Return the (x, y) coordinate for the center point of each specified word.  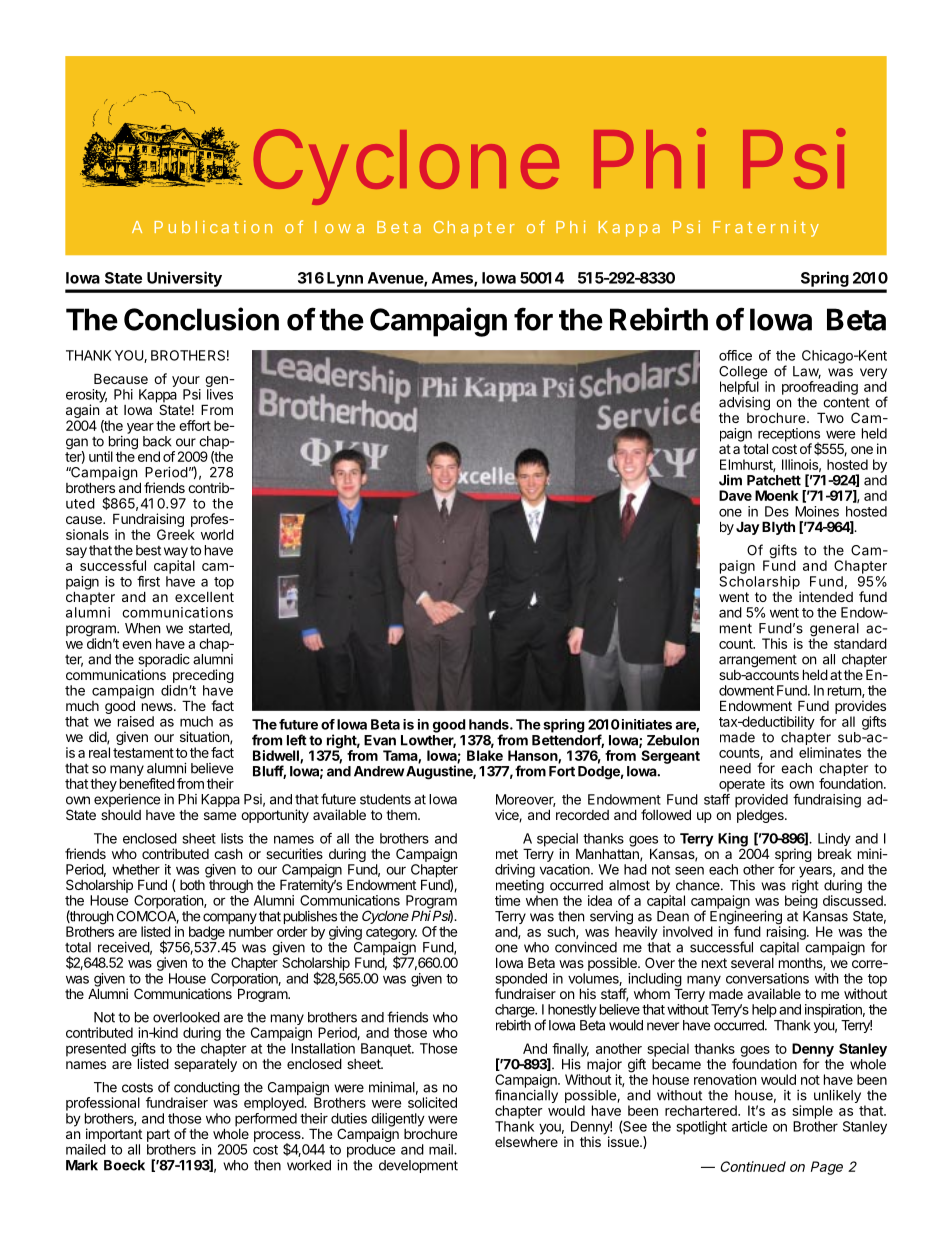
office (735, 355)
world (217, 534)
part (158, 1135)
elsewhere (526, 1142)
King (733, 841)
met (507, 854)
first (148, 581)
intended (826, 596)
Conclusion (201, 319)
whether (136, 869)
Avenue (396, 279)
